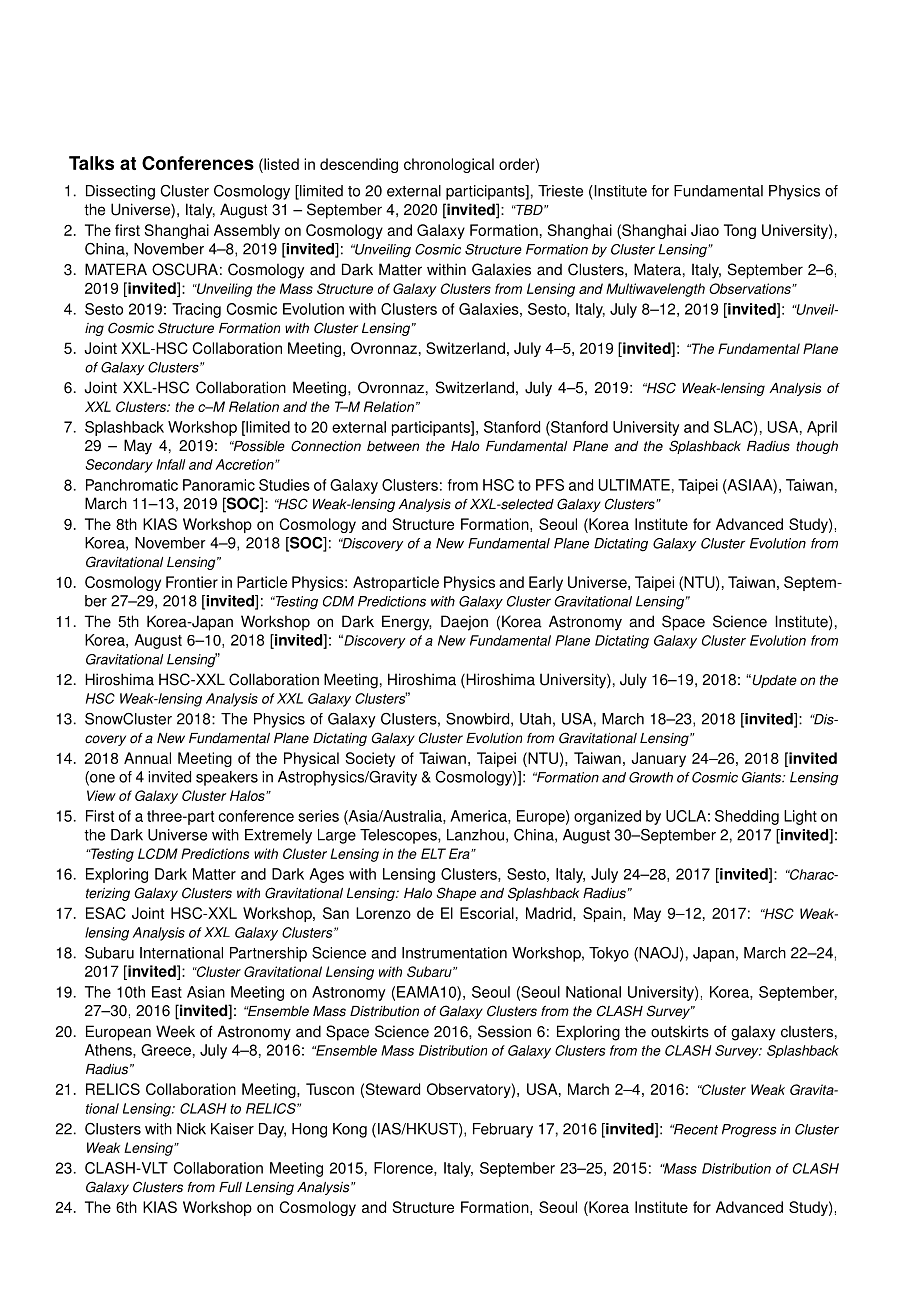 Image resolution: width=924 pixels, height=1308 pixels. What do you see at coordinates (603, 914) in the document?
I see `Spain` at bounding box center [603, 914].
